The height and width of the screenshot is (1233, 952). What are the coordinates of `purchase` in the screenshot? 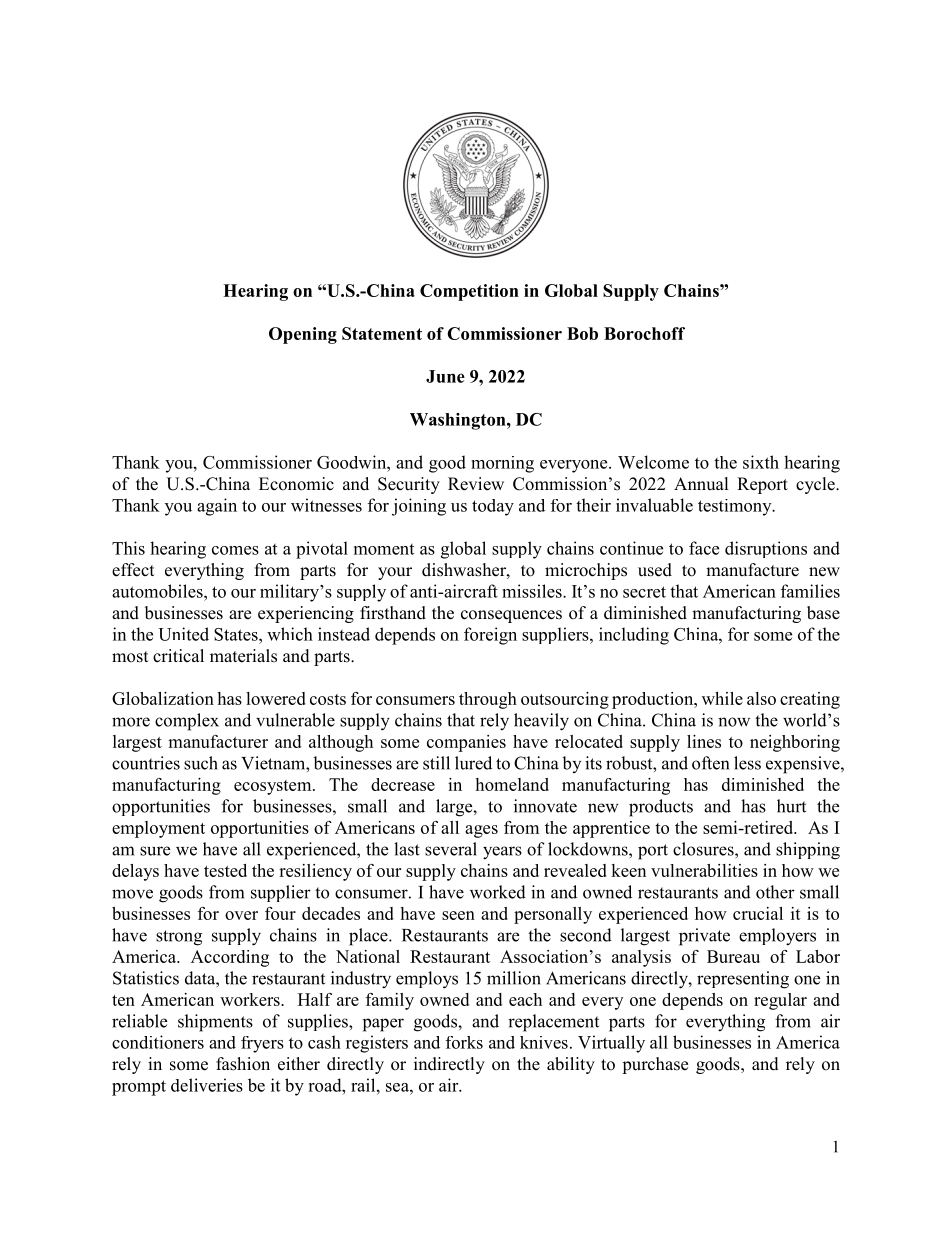 It's located at (655, 1065).
